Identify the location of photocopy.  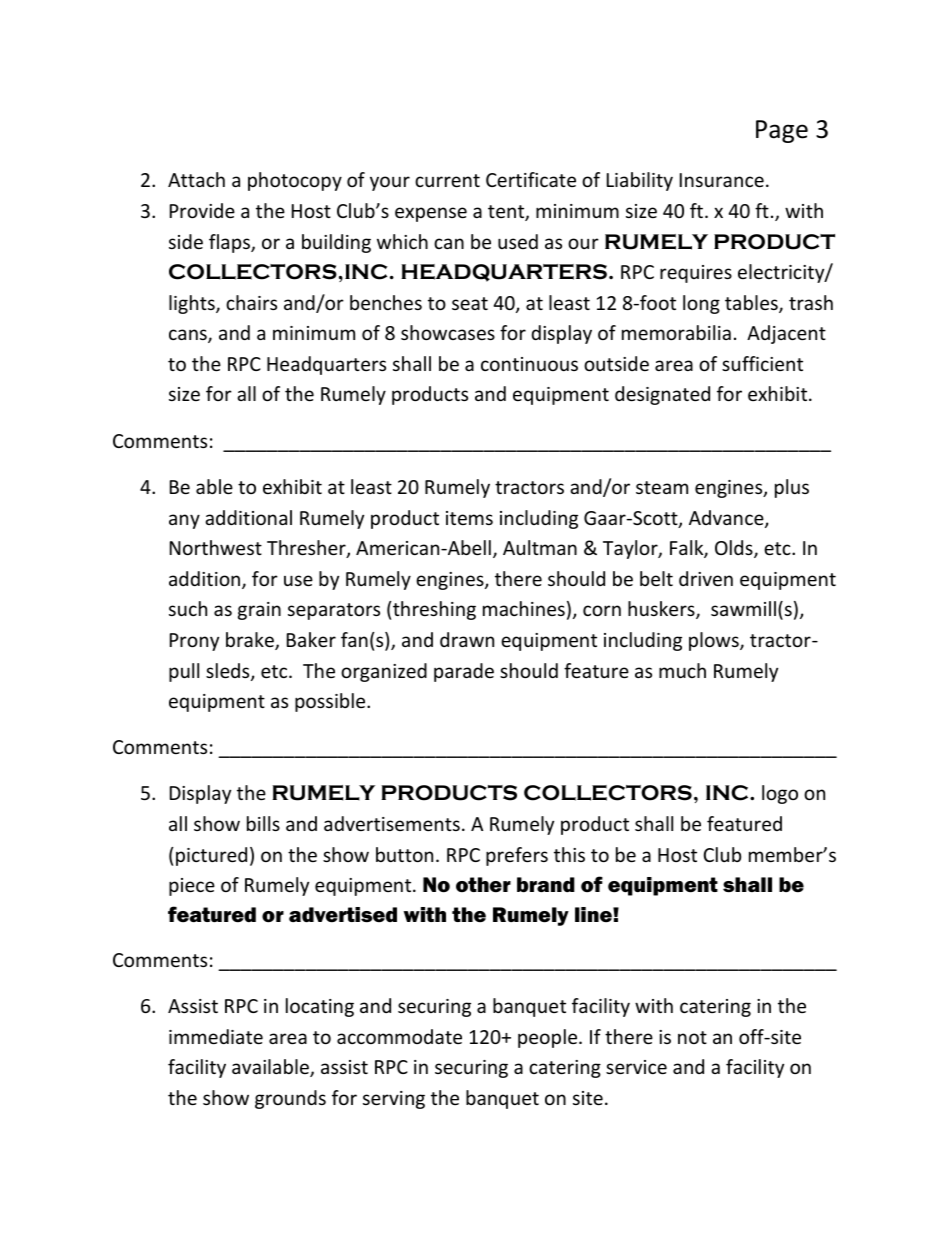
(295, 181).
